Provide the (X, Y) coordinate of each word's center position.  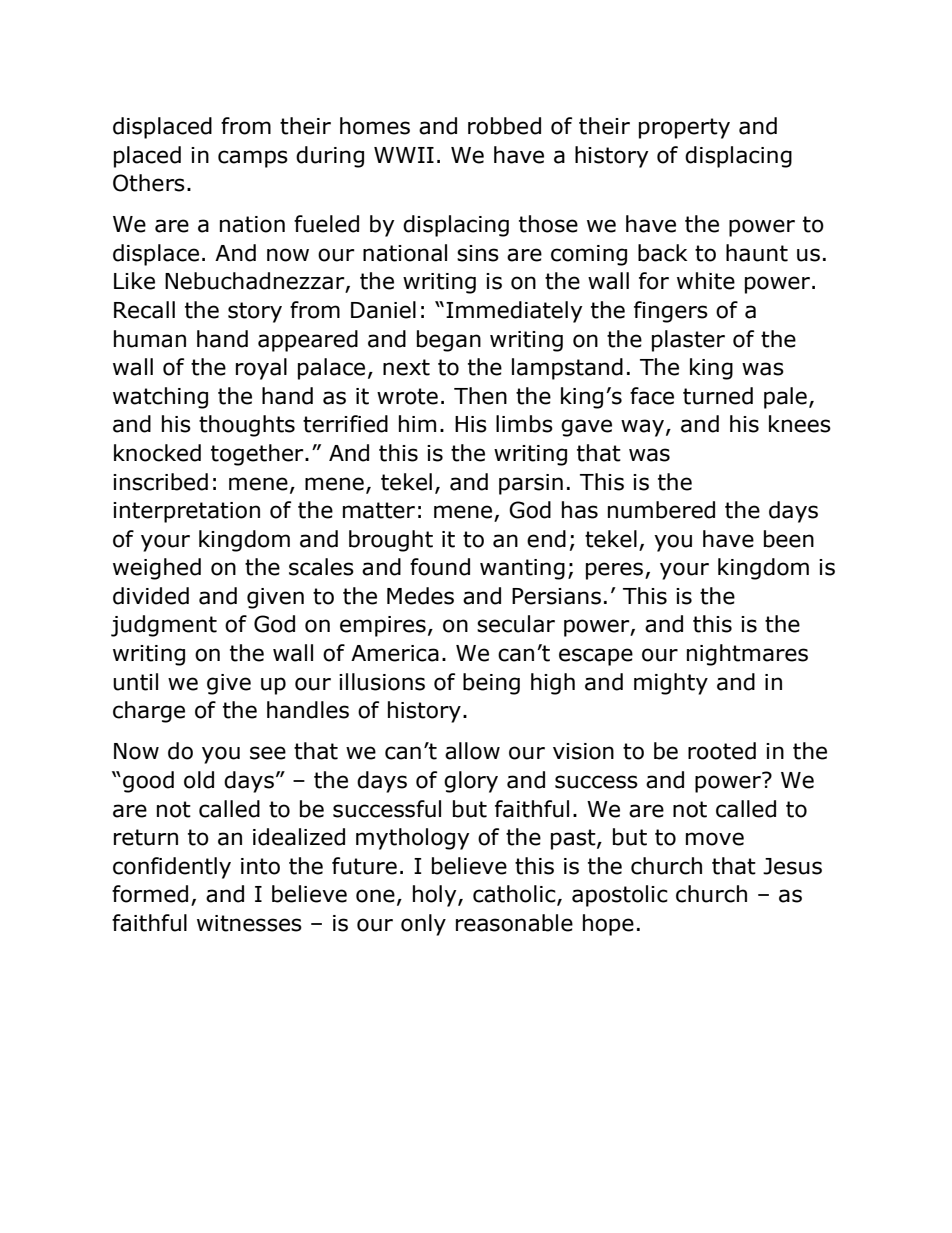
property (684, 128)
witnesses (249, 923)
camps (253, 159)
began (449, 341)
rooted (722, 751)
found (440, 567)
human (150, 339)
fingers (671, 312)
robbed (504, 126)
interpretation (186, 512)
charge (149, 712)
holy (436, 896)
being (491, 684)
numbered (661, 510)
